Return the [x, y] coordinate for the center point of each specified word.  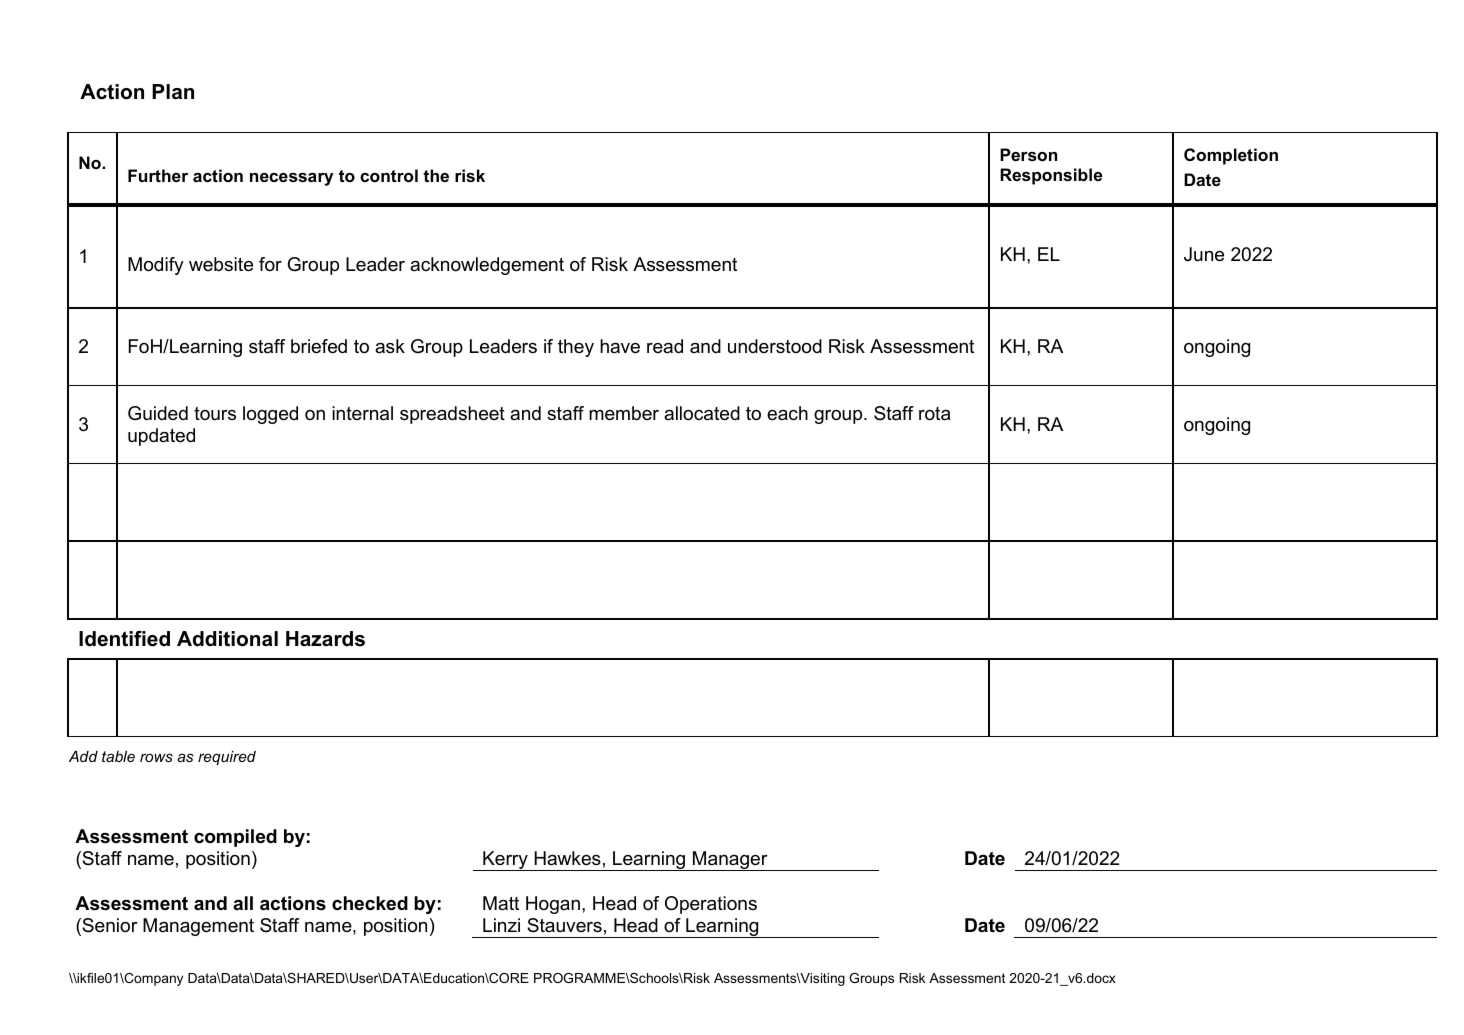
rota [934, 414]
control [389, 175]
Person [1028, 154]
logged [270, 415]
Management [198, 927]
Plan [173, 92]
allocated [702, 413]
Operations [711, 905]
